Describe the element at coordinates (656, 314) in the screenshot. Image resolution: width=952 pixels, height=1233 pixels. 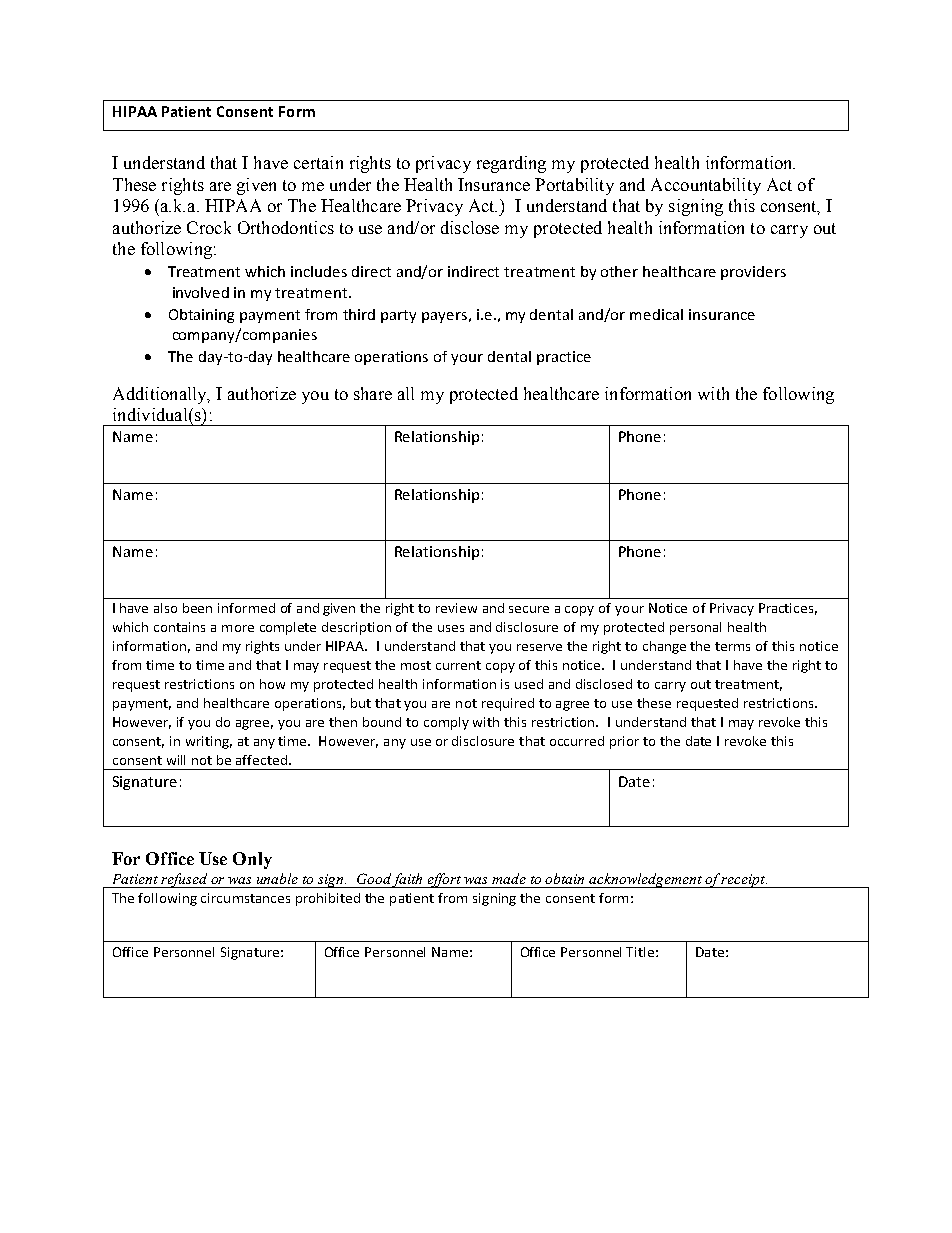
I see `medical` at that location.
